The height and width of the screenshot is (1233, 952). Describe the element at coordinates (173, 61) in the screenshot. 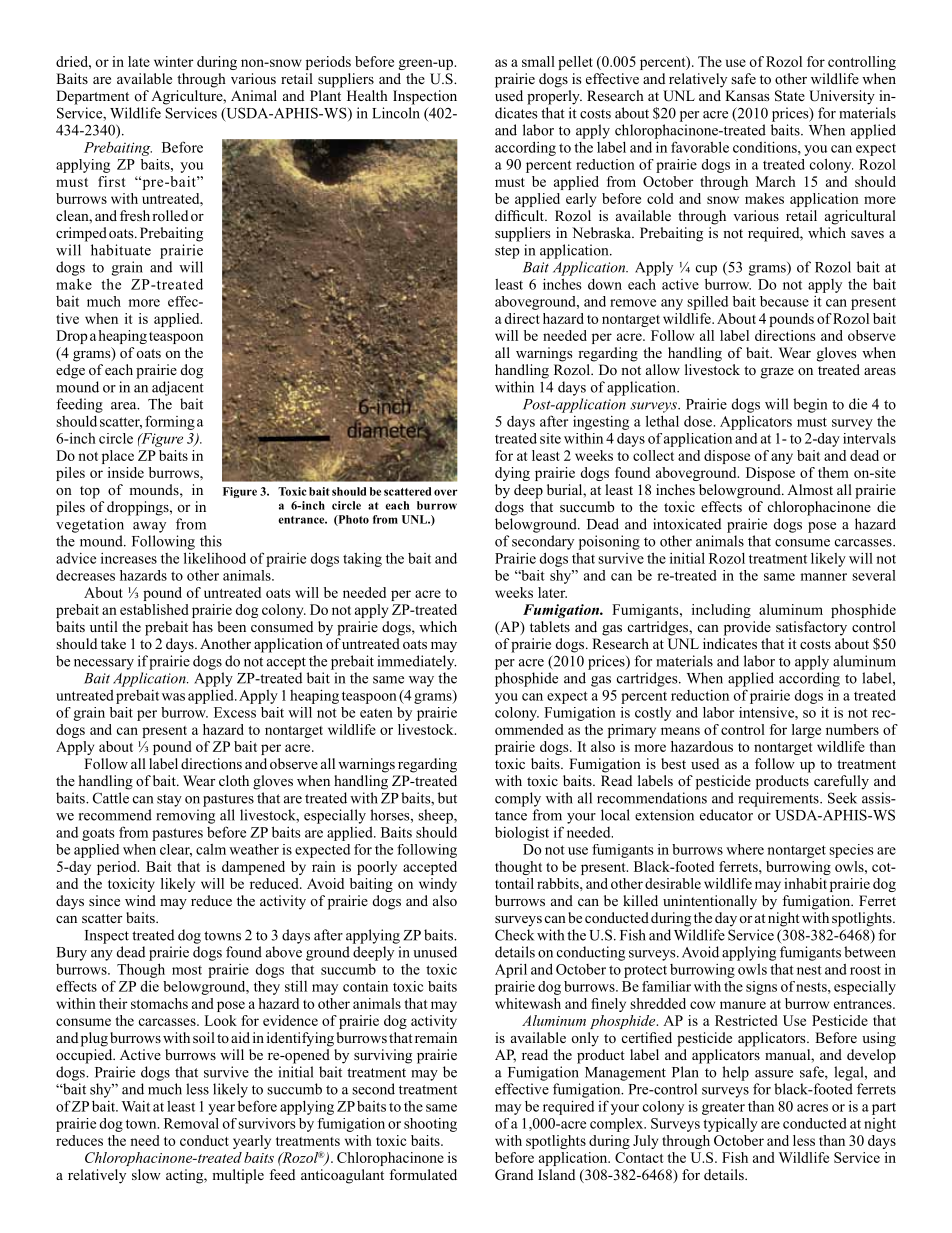

I see `winter` at that location.
